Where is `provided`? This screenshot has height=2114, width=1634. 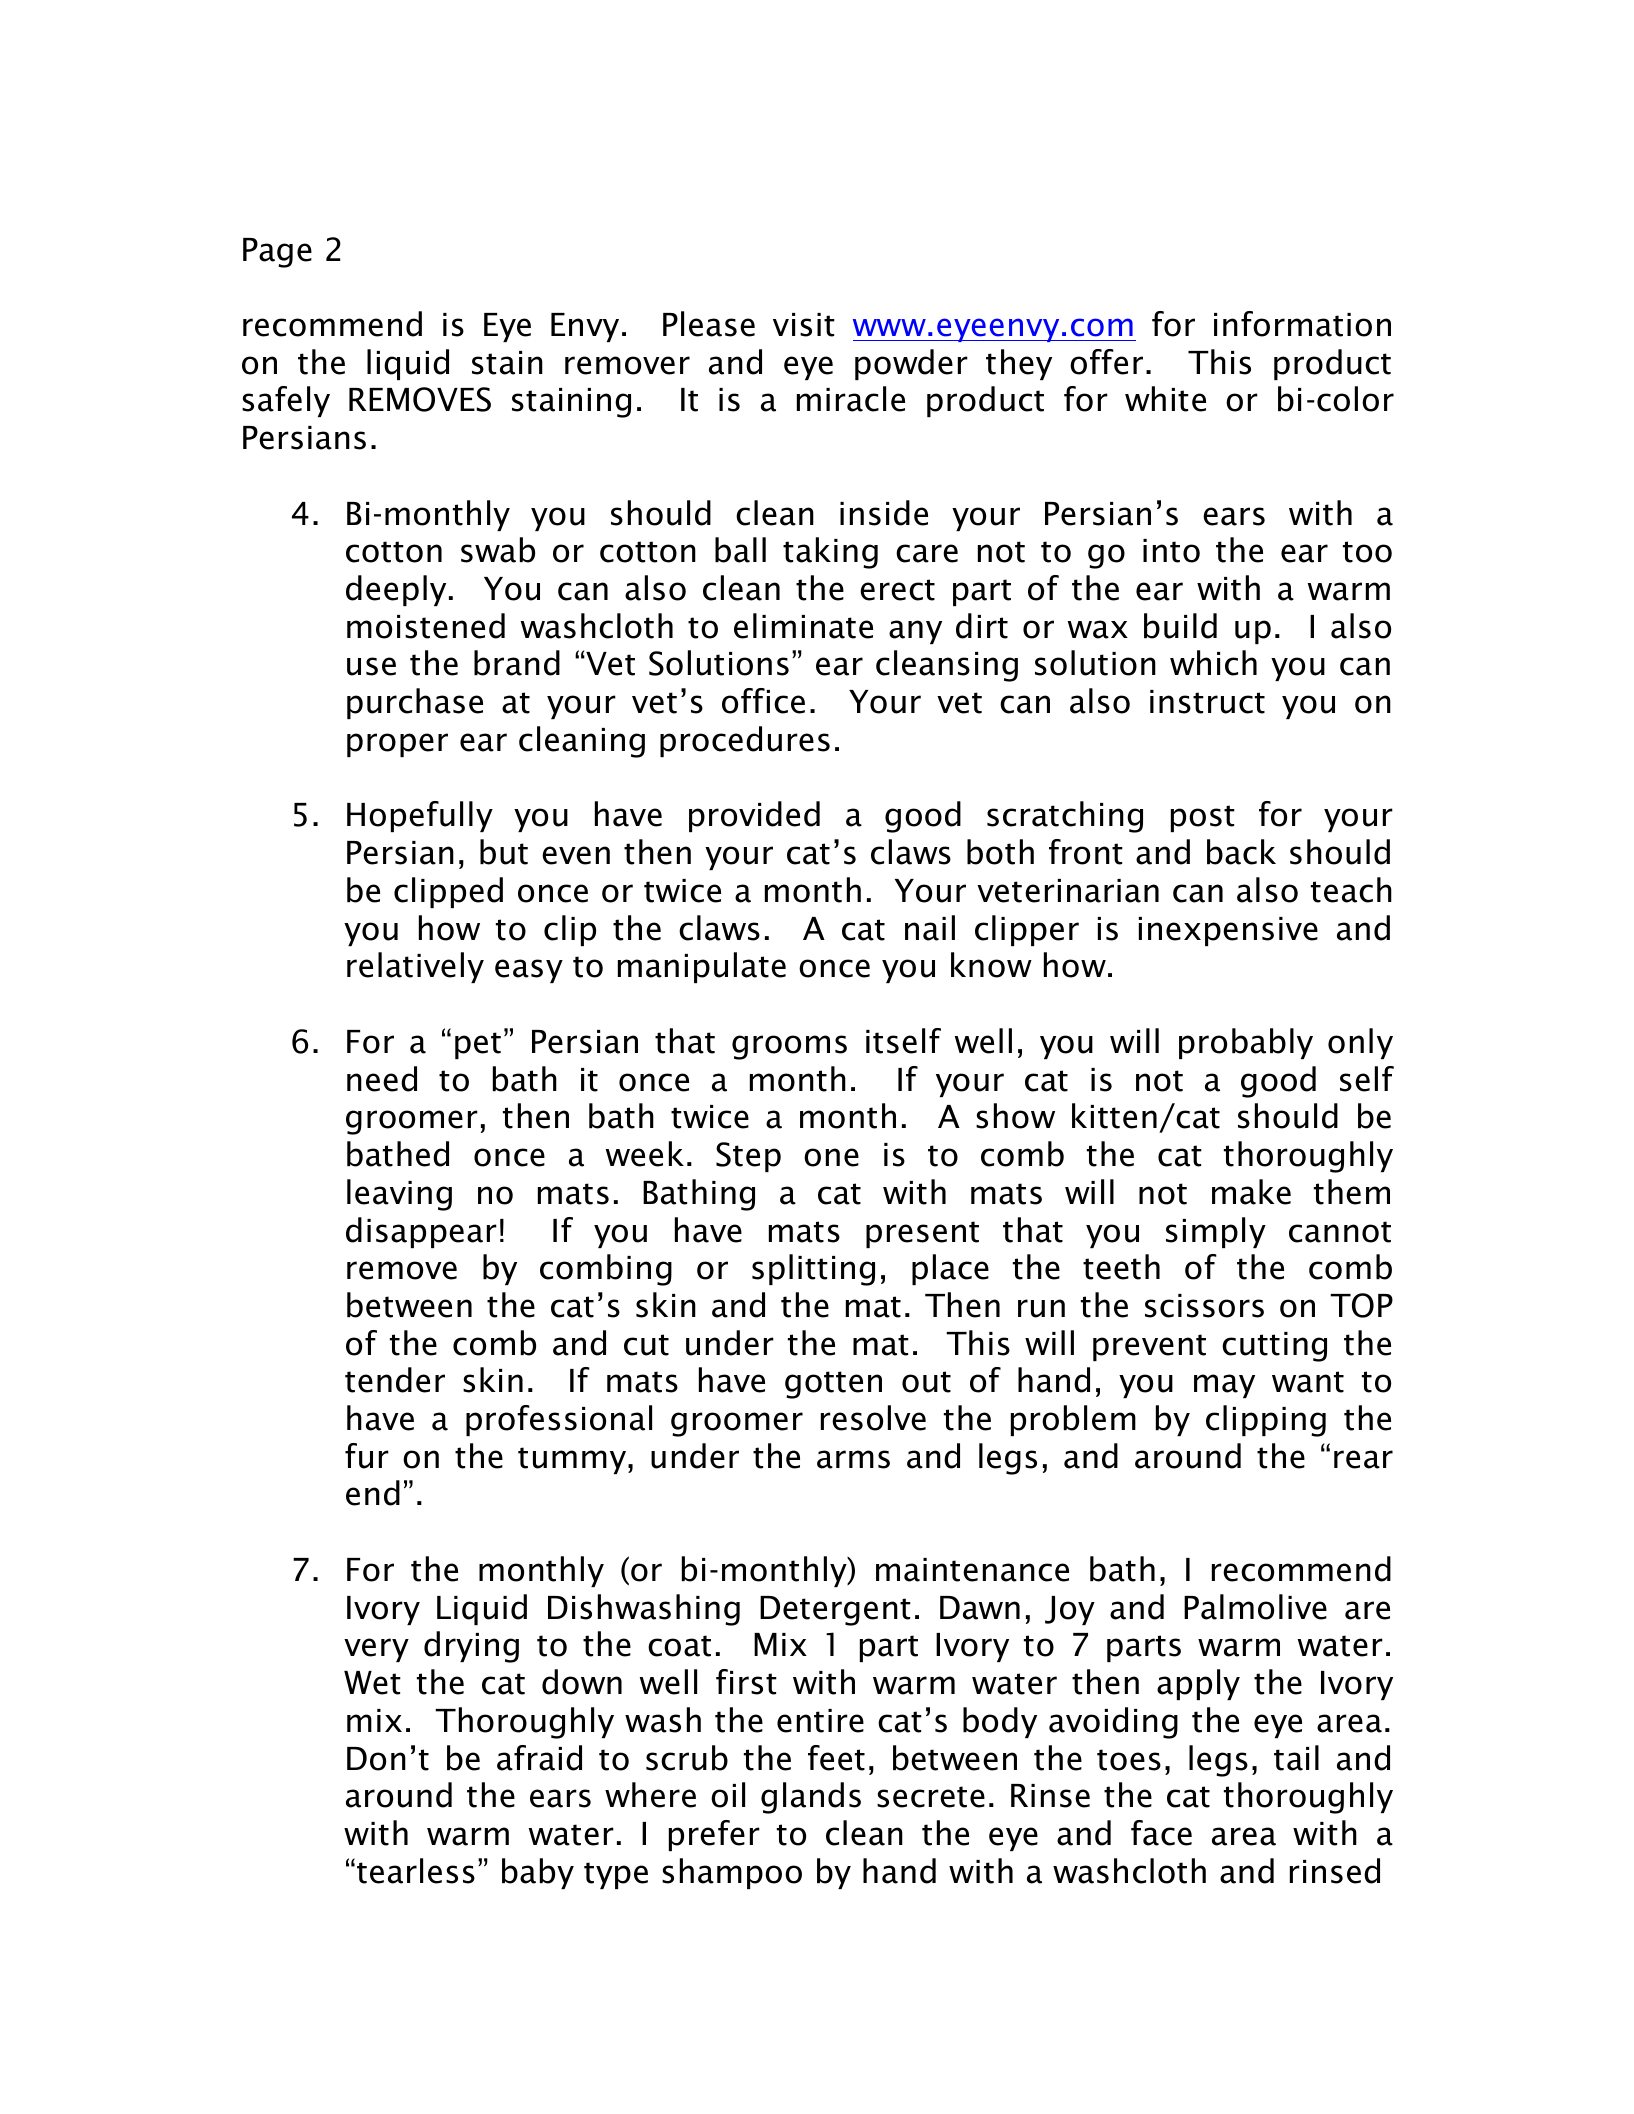
provided is located at coordinates (754, 816).
